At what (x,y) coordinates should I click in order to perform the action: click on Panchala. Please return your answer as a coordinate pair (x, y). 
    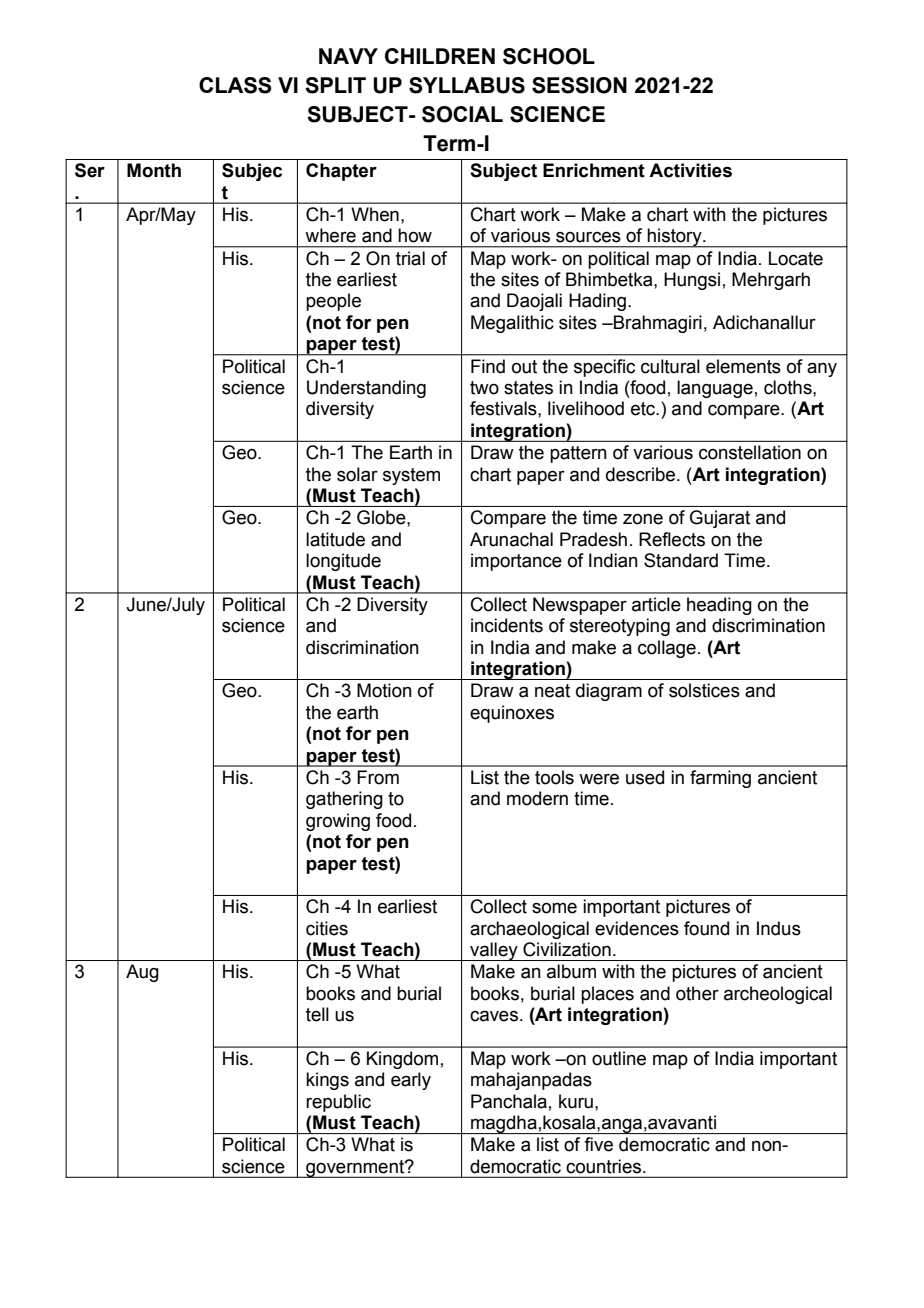
    Looking at the image, I should click on (509, 1101).
